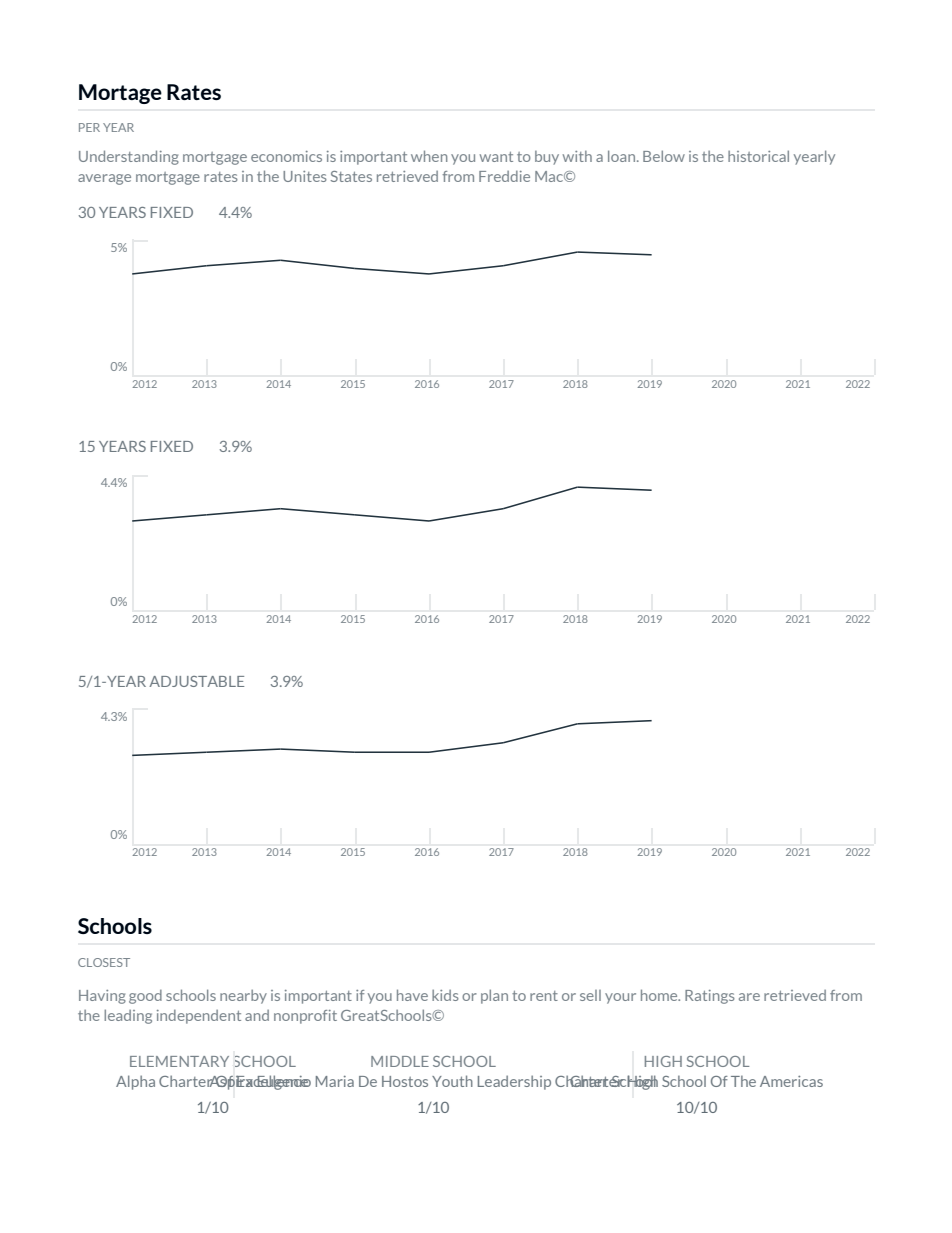 The image size is (952, 1233). What do you see at coordinates (196, 681) in the screenshot?
I see `ADJUSTABLE` at bounding box center [196, 681].
